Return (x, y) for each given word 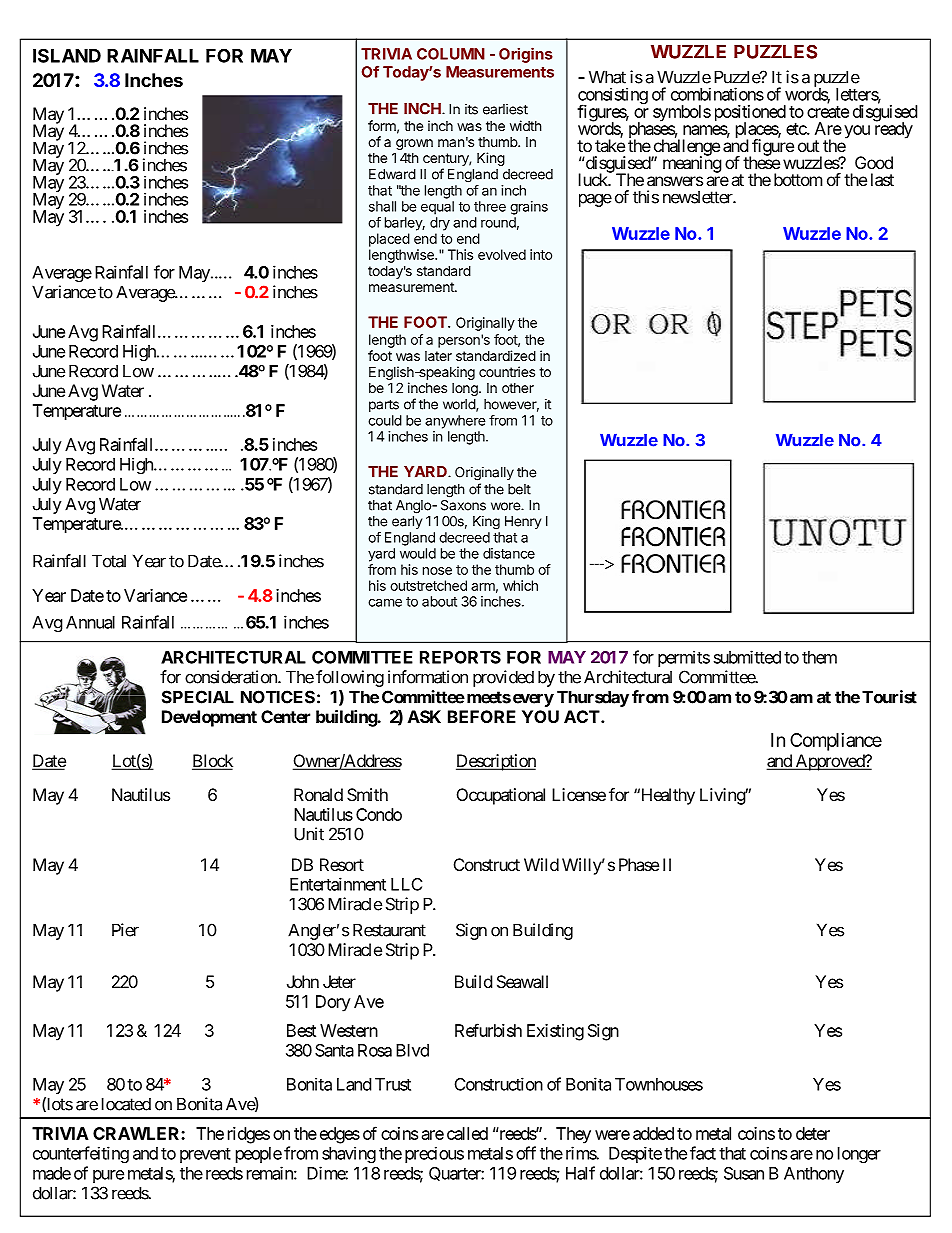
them (819, 657)
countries (507, 371)
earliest (505, 109)
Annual (90, 622)
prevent (205, 1155)
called (467, 1133)
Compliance (836, 742)
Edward (392, 174)
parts (384, 405)
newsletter (698, 197)
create (828, 112)
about (439, 601)
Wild (541, 864)
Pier (125, 930)
